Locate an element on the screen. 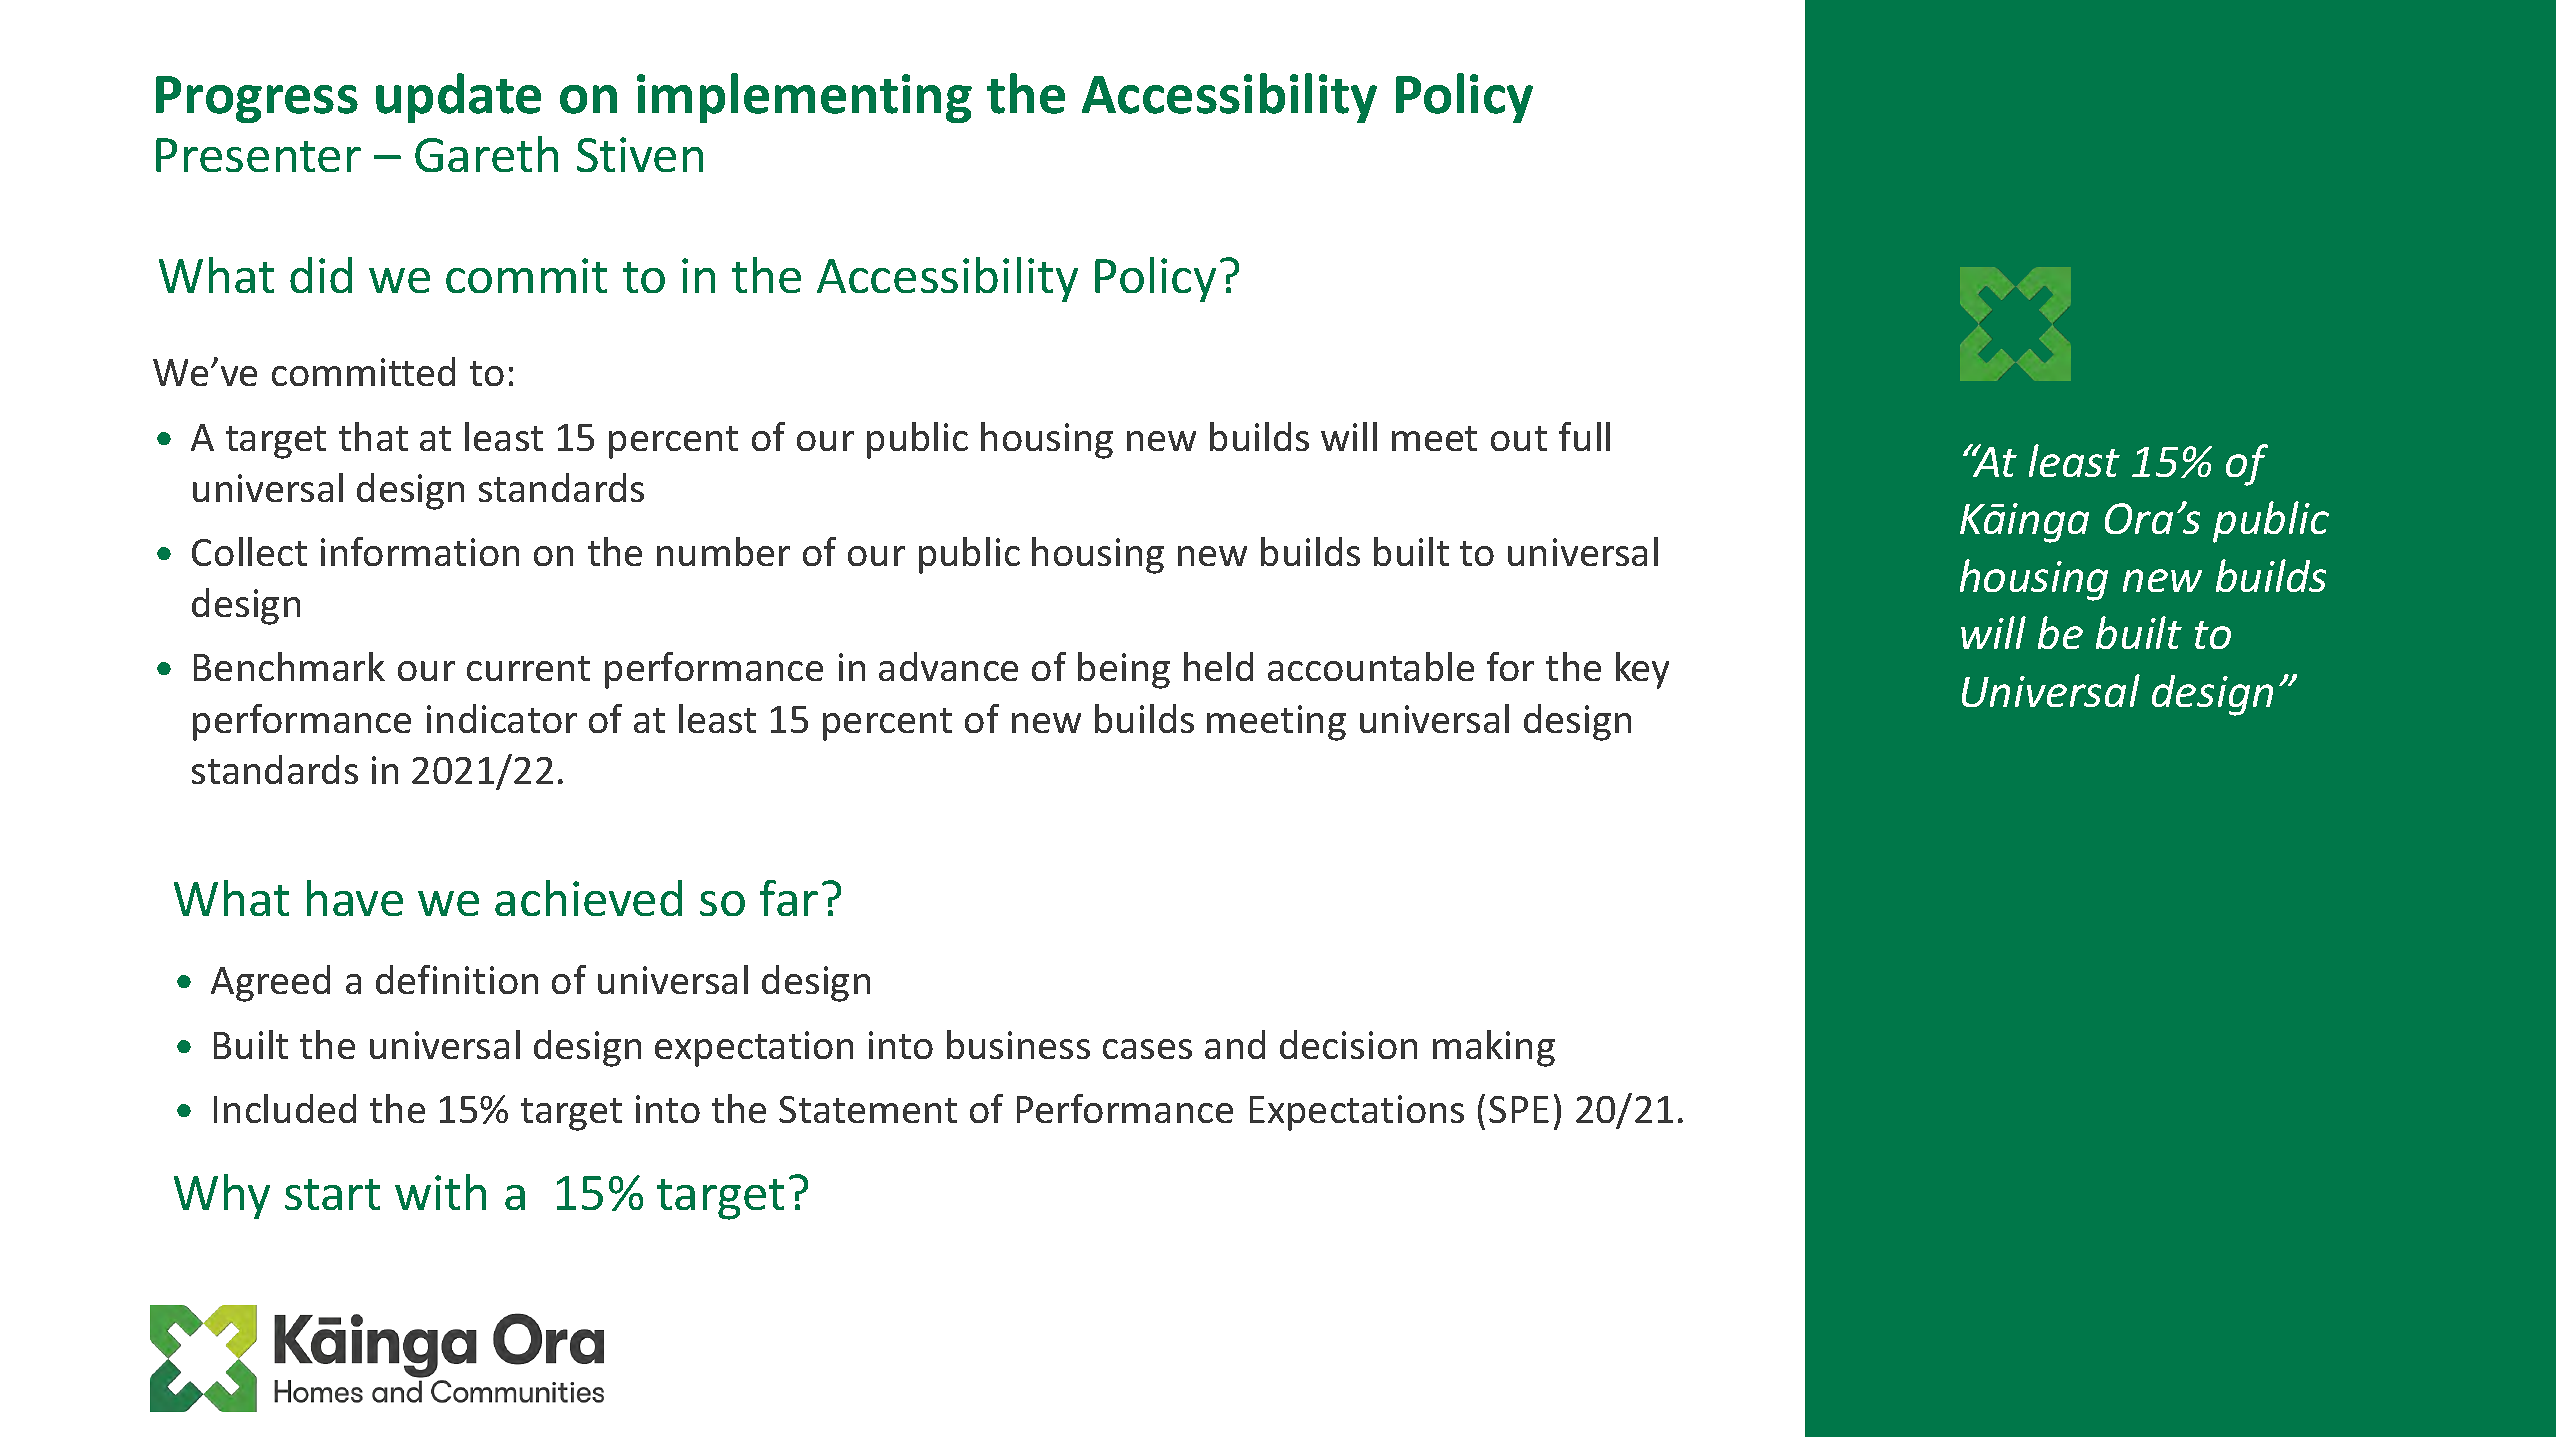 The height and width of the screenshot is (1437, 2556). SPE is located at coordinates (1519, 1109).
